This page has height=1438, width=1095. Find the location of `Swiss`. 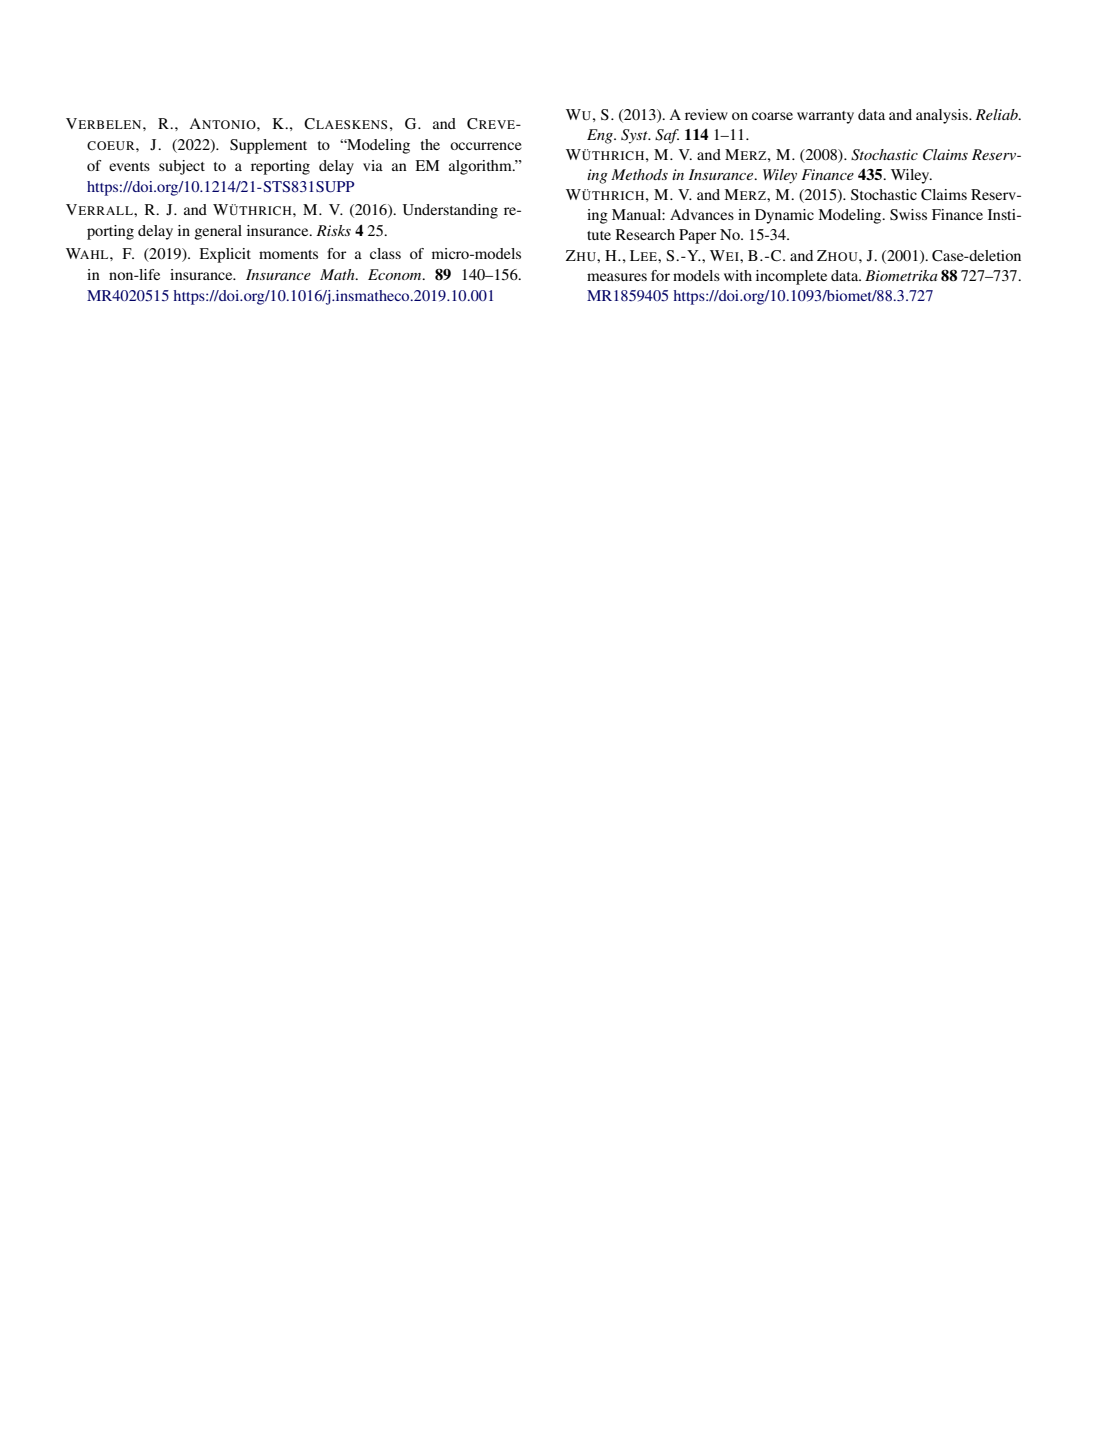

Swiss is located at coordinates (908, 215).
